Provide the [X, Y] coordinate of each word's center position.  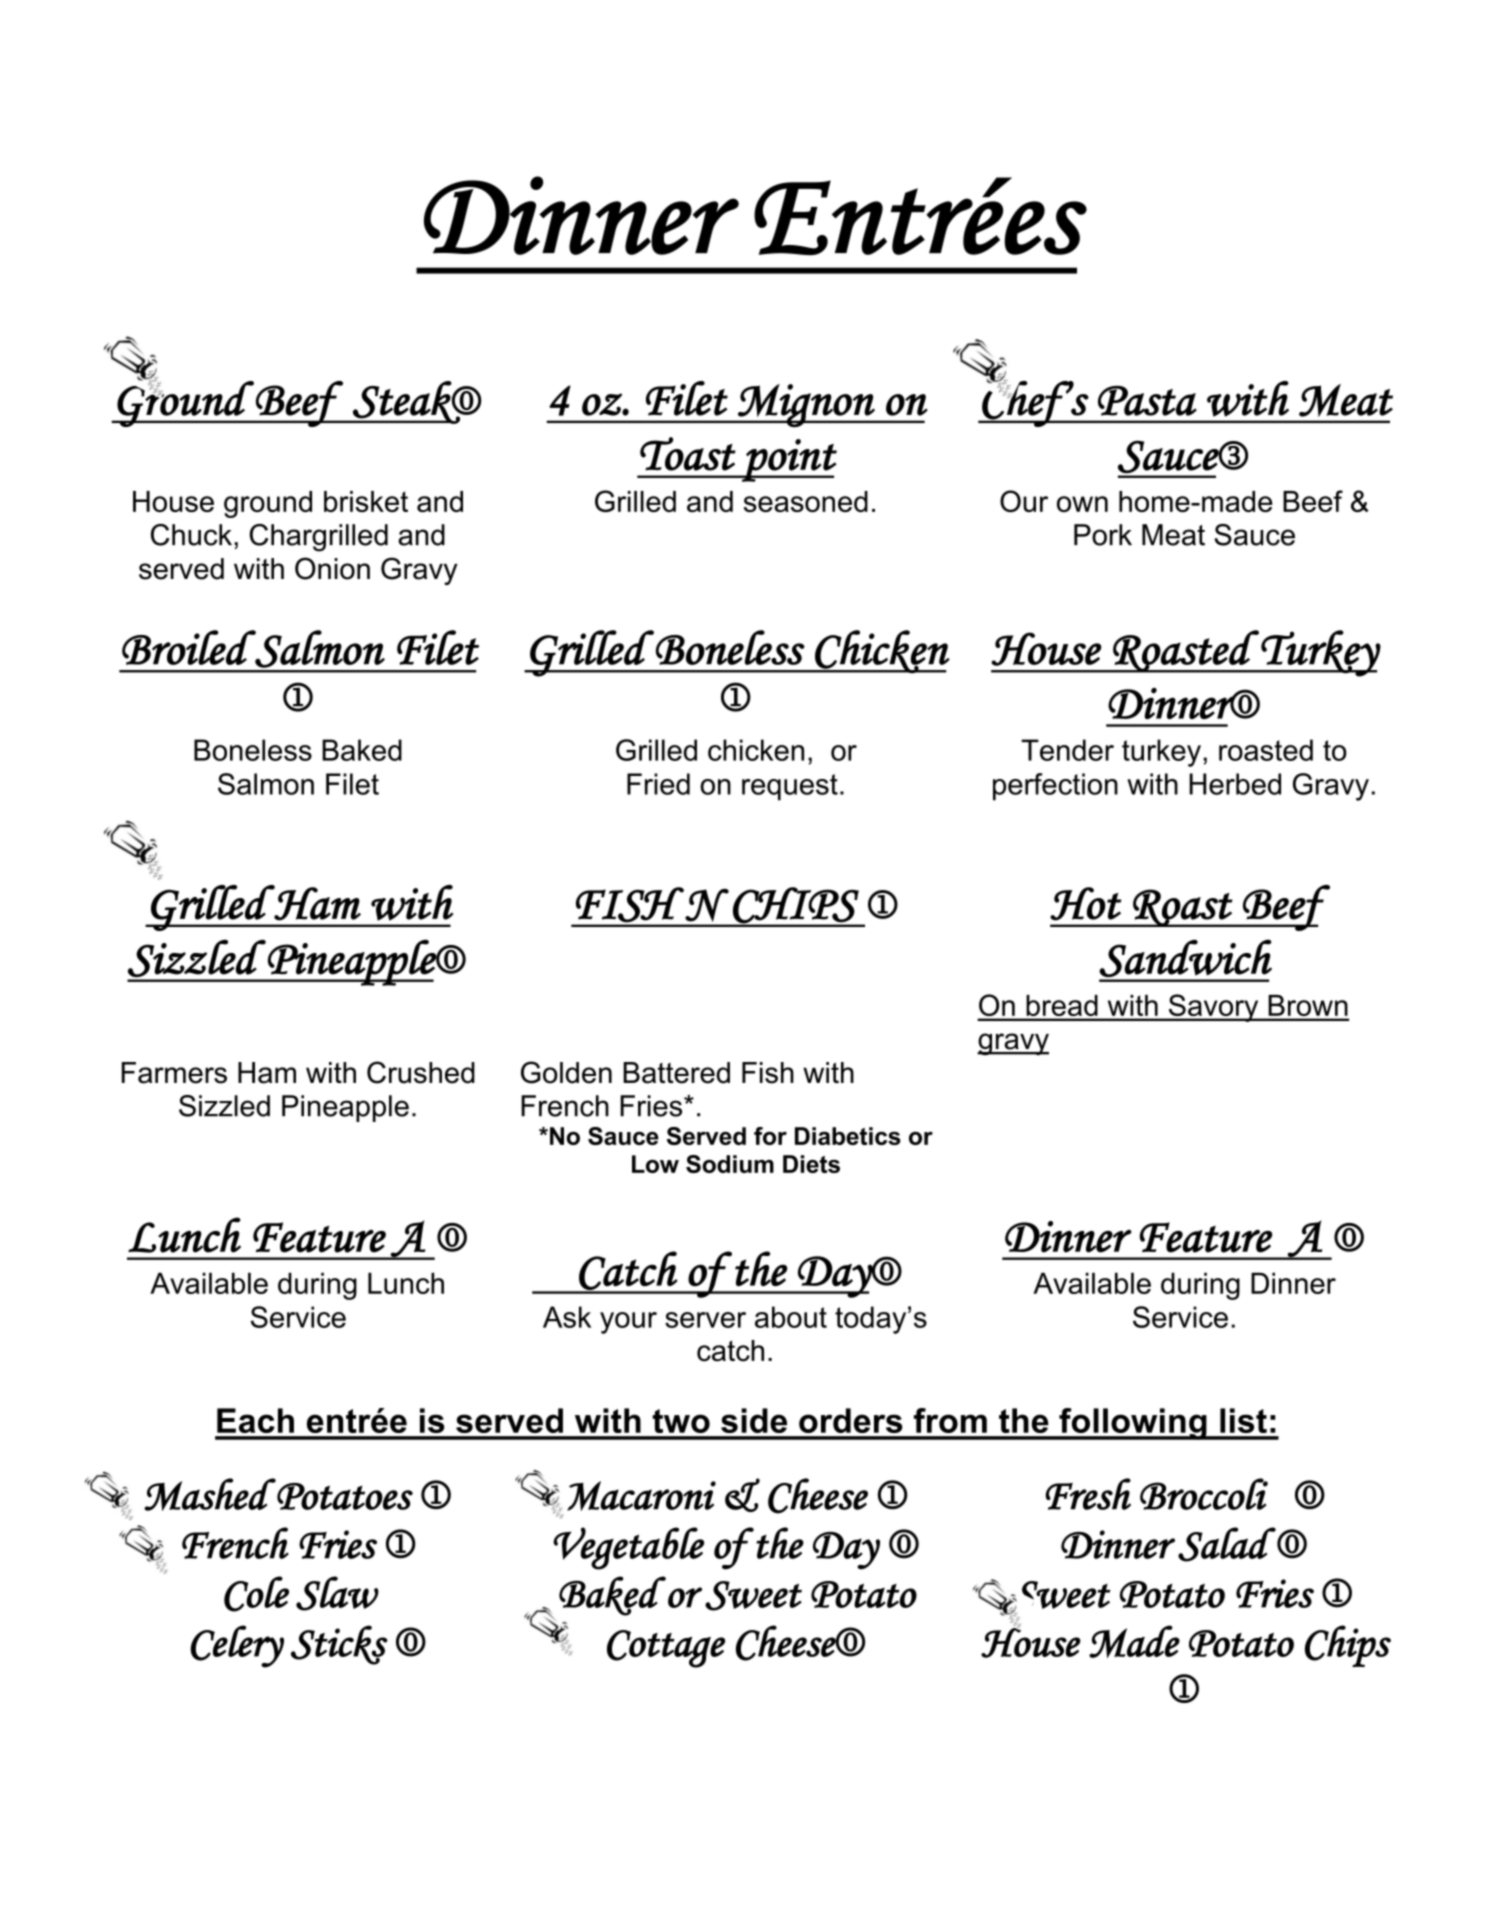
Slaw [337, 1593]
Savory [1213, 1008]
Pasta [1147, 401]
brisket [366, 501]
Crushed [421, 1072]
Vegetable [628, 1548]
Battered [676, 1073]
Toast [688, 454]
